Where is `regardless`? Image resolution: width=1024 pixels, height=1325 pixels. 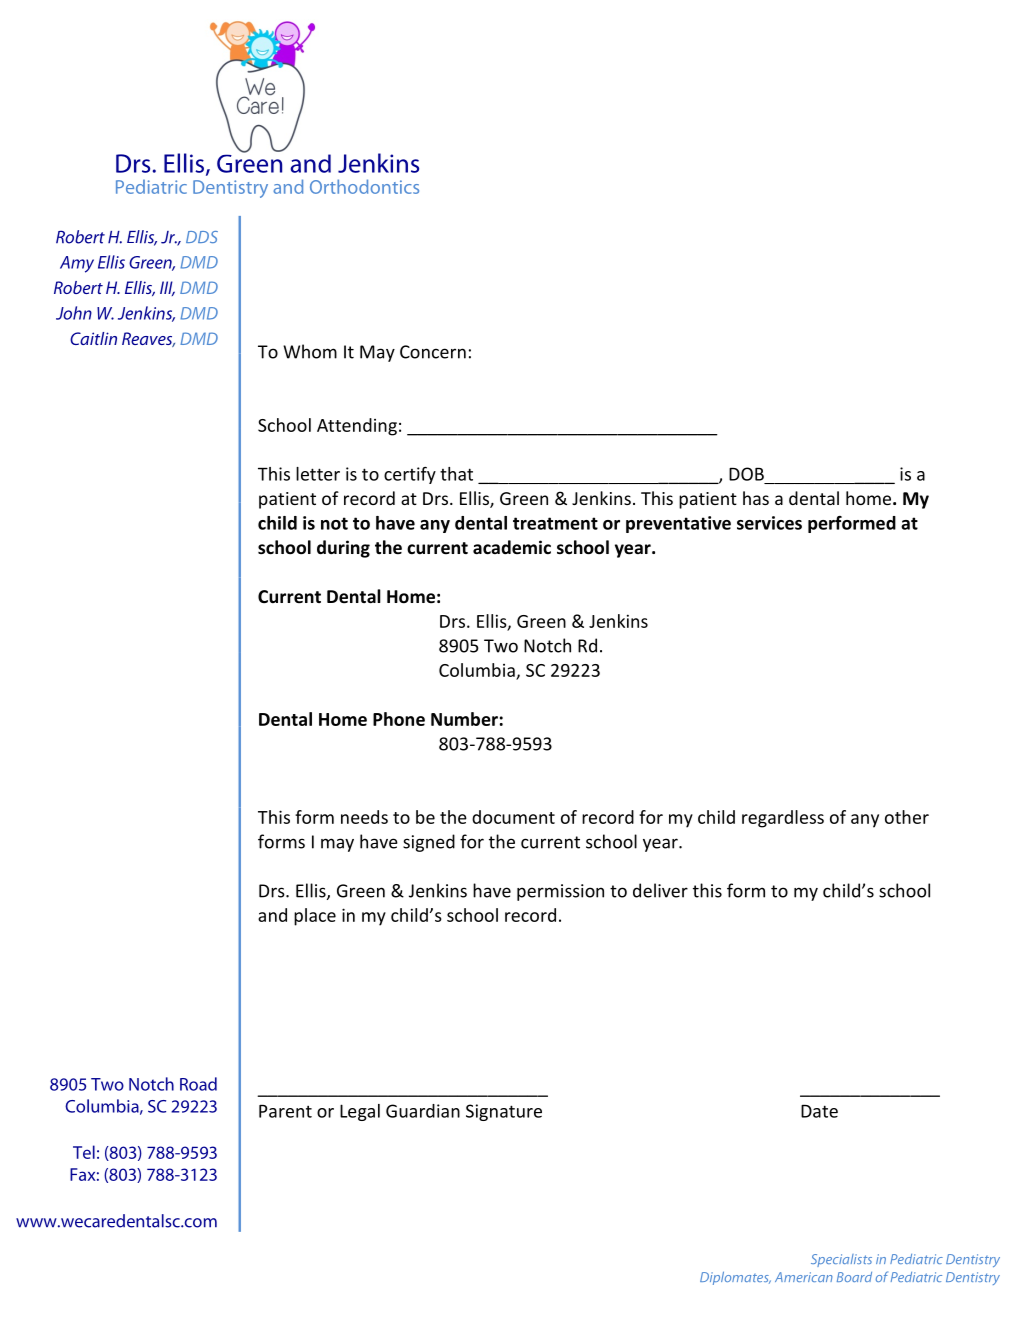 regardless is located at coordinates (783, 819).
